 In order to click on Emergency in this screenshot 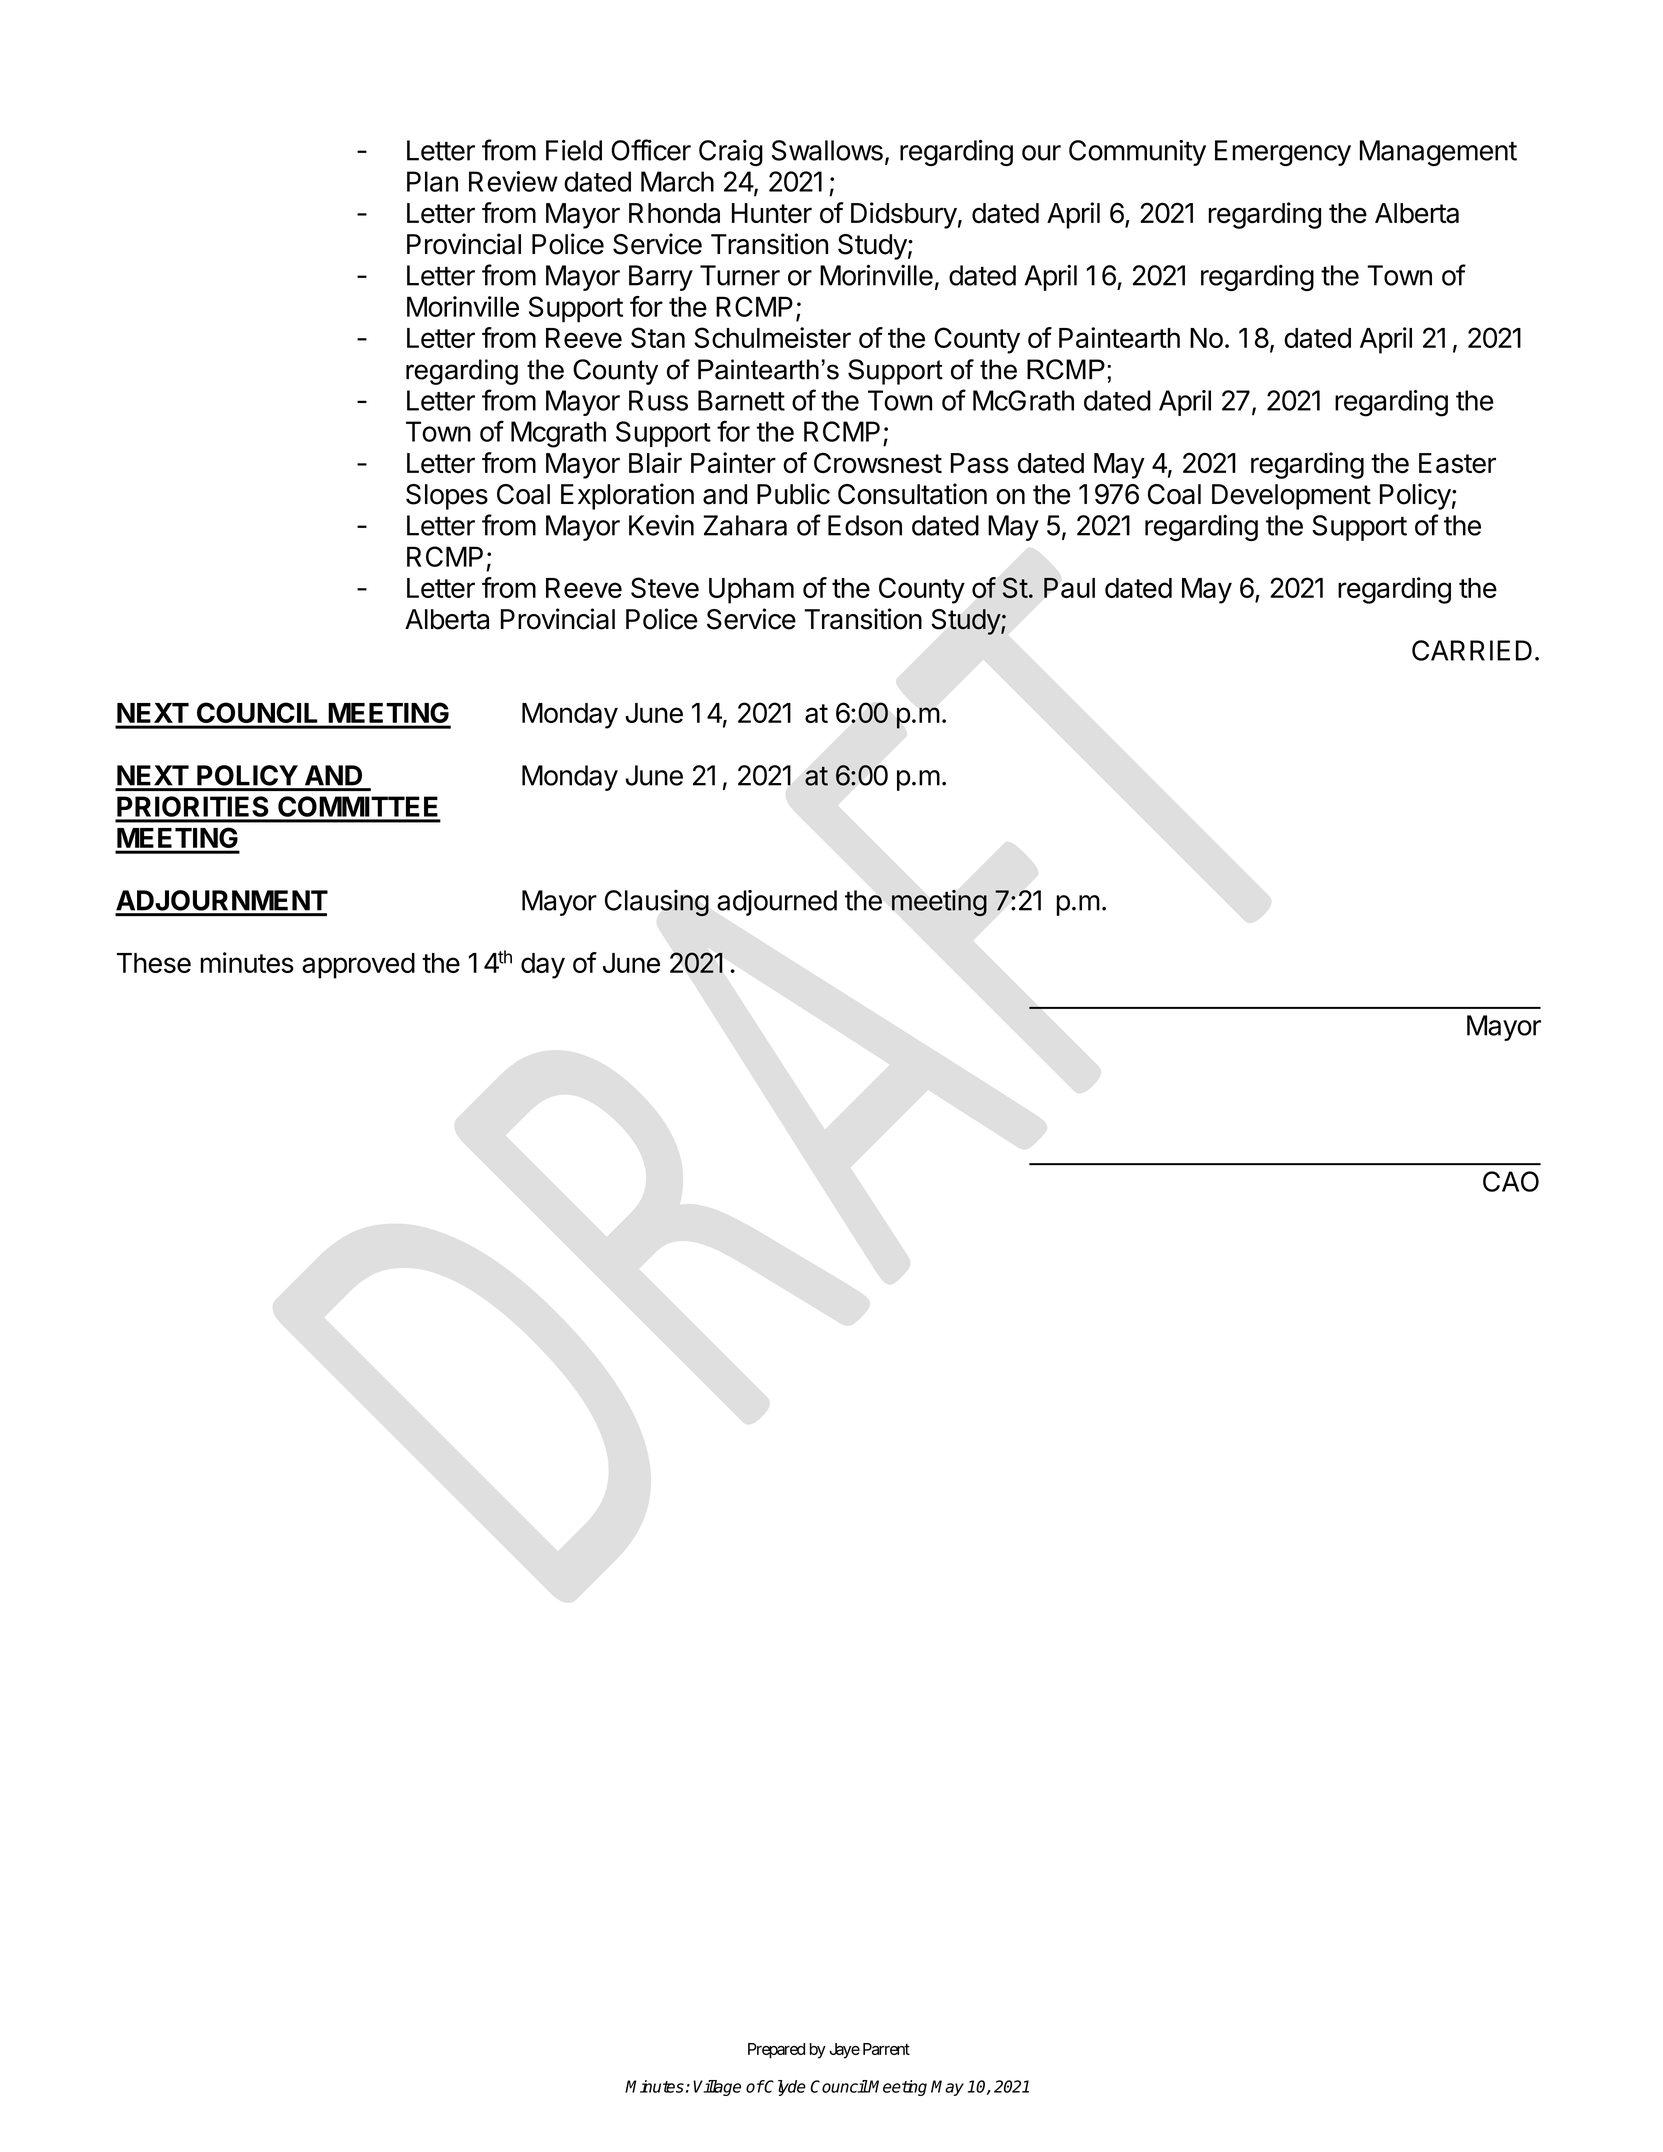, I will do `click(1283, 153)`.
